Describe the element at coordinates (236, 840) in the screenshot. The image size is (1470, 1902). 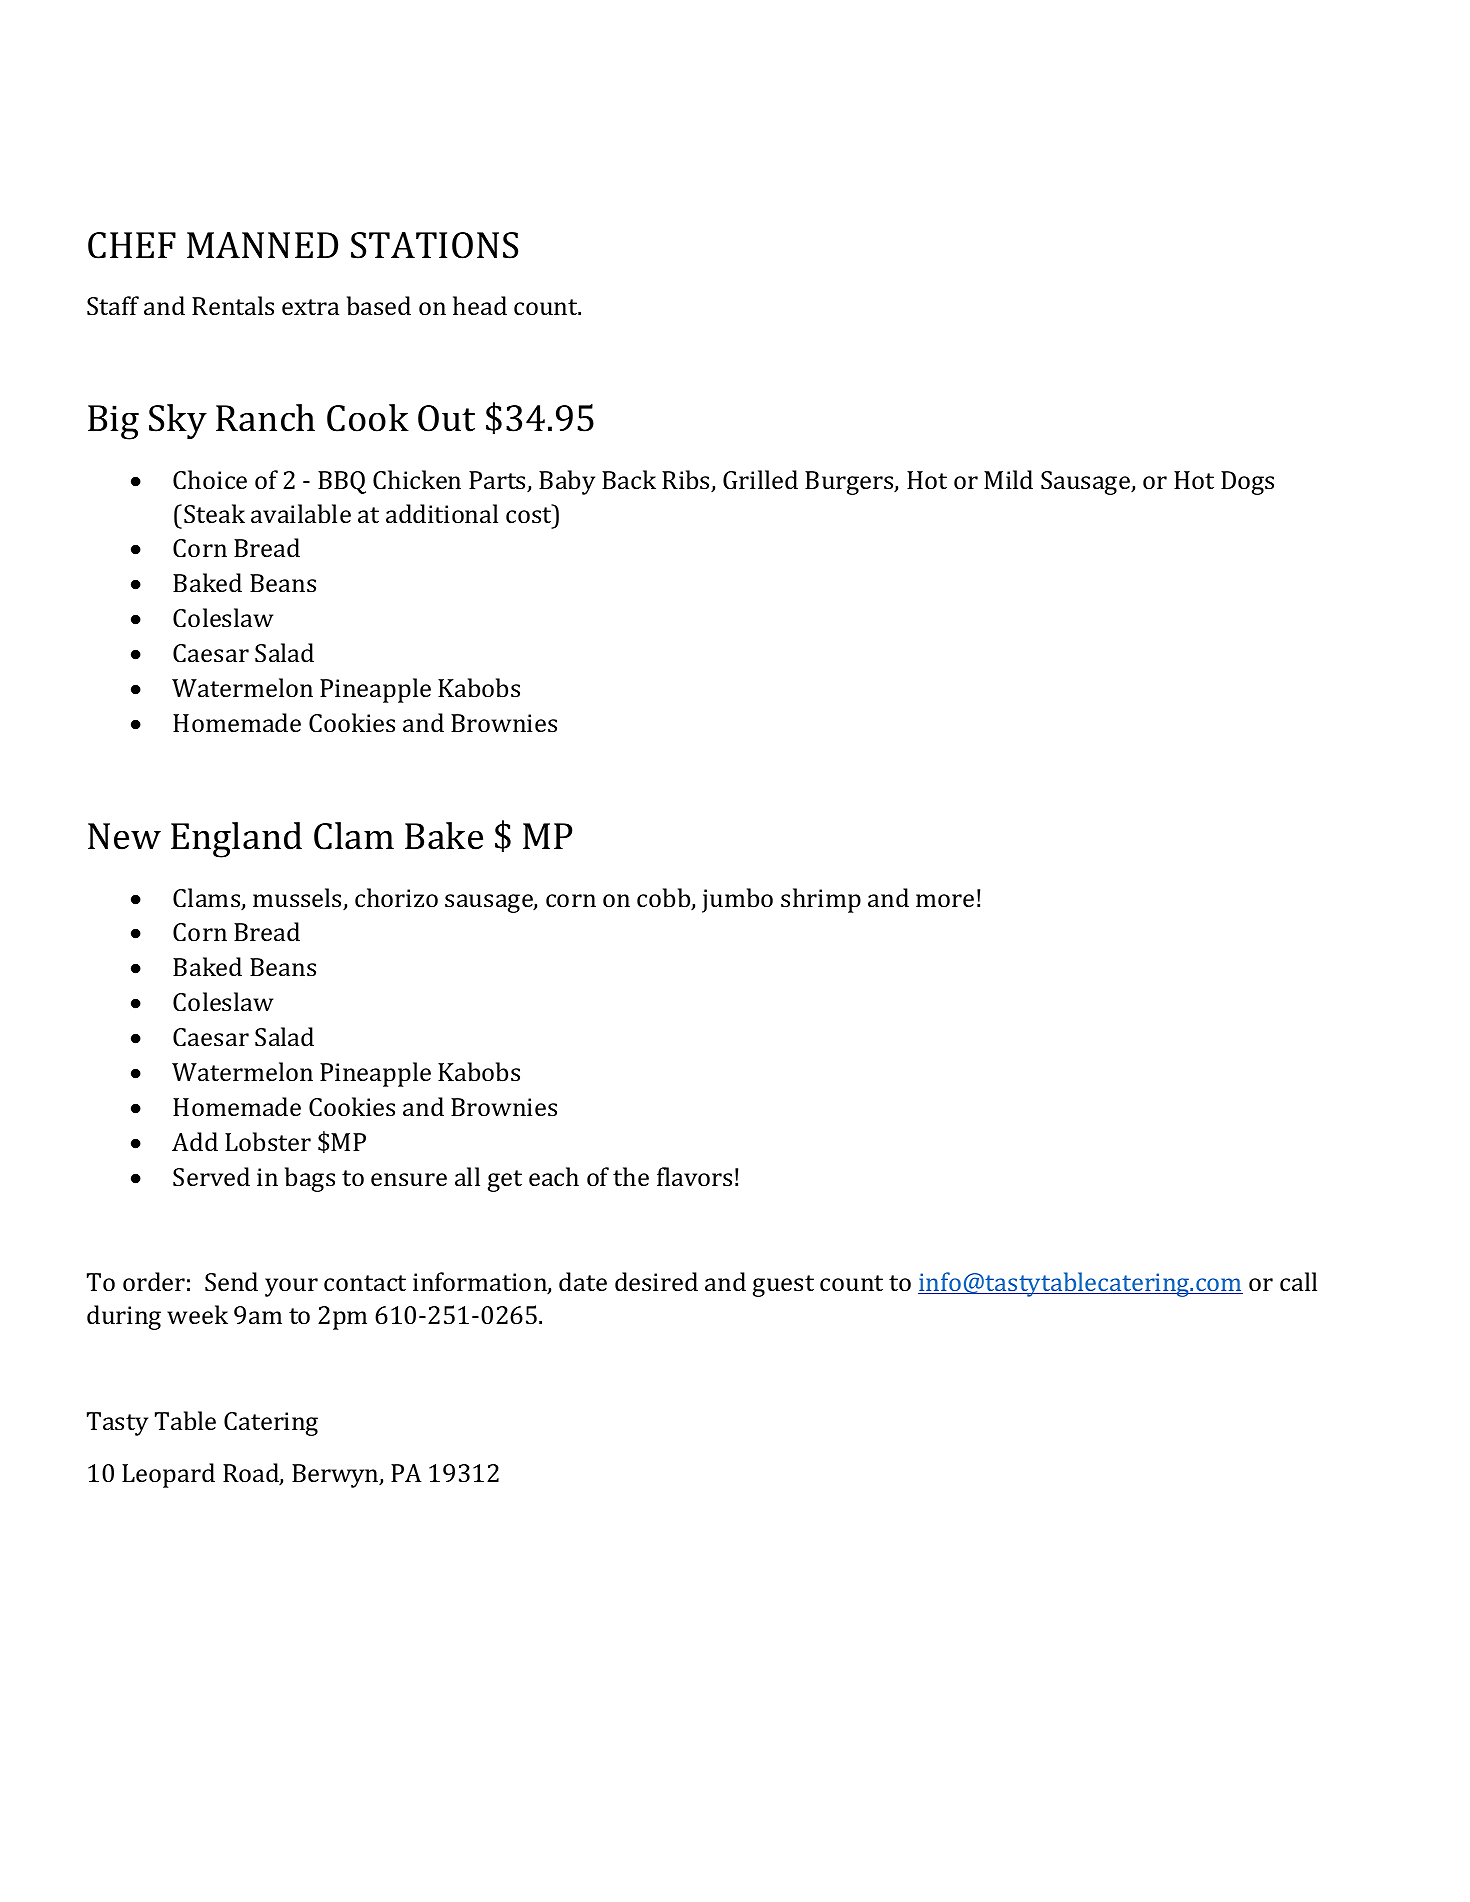
I see `England` at that location.
